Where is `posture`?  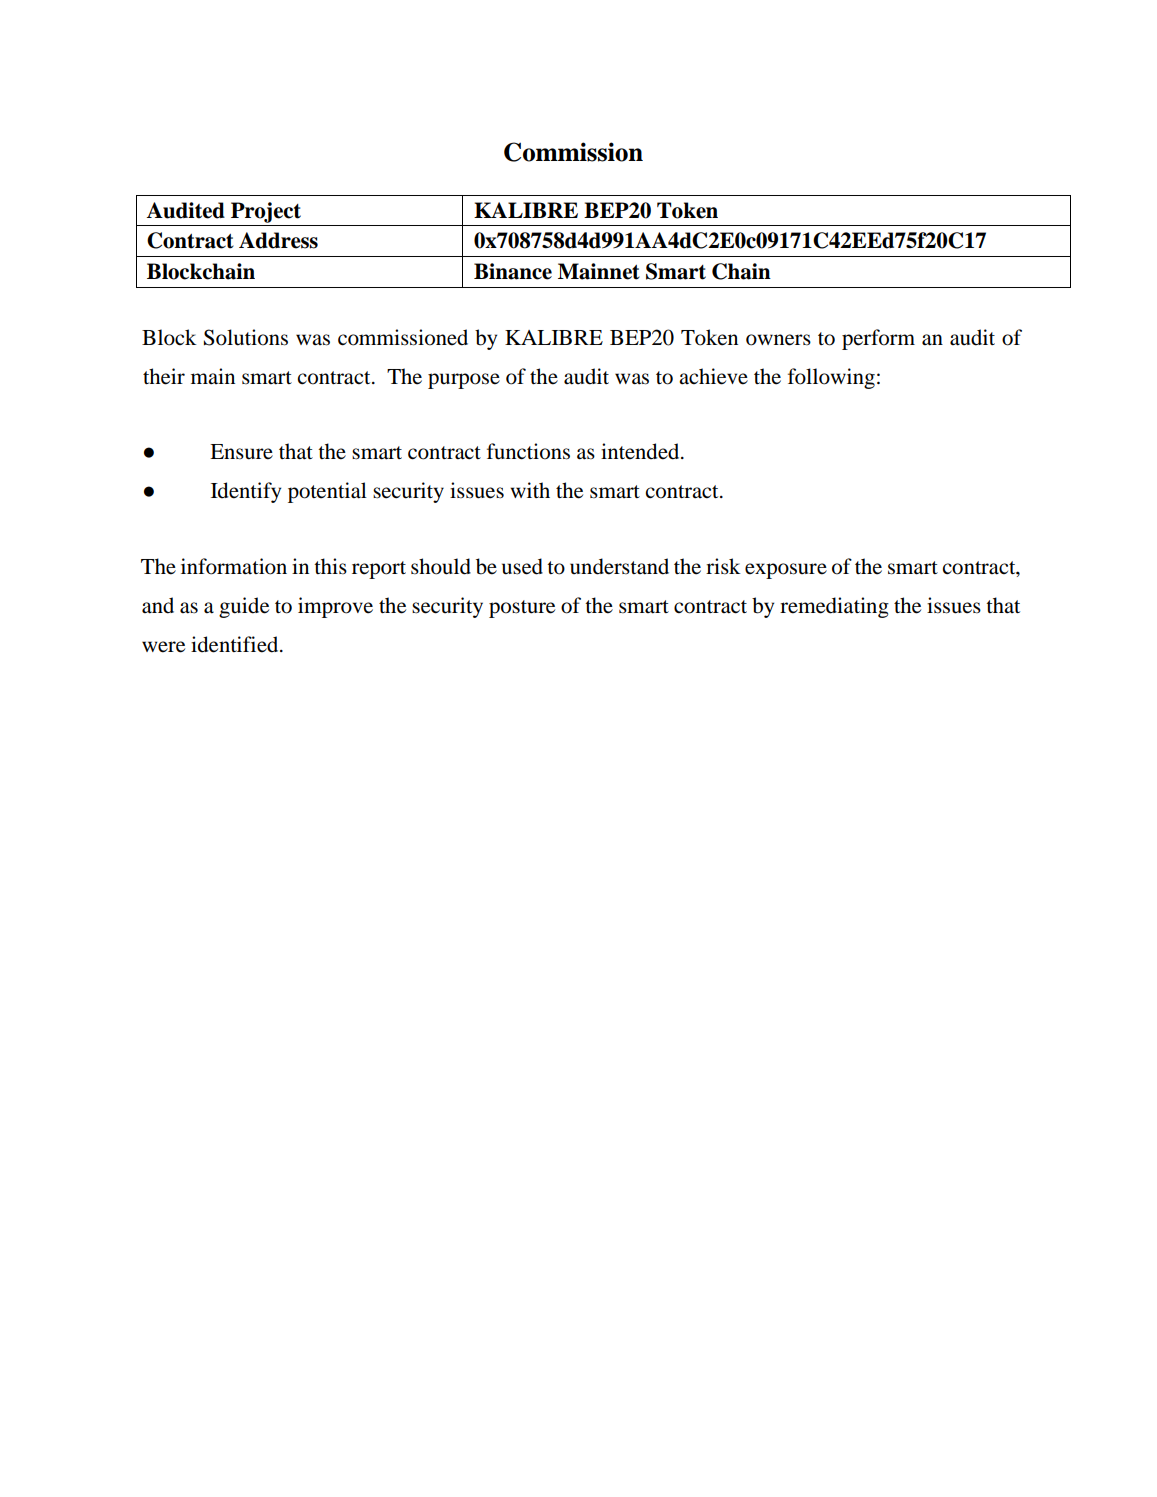
posture is located at coordinates (522, 609).
